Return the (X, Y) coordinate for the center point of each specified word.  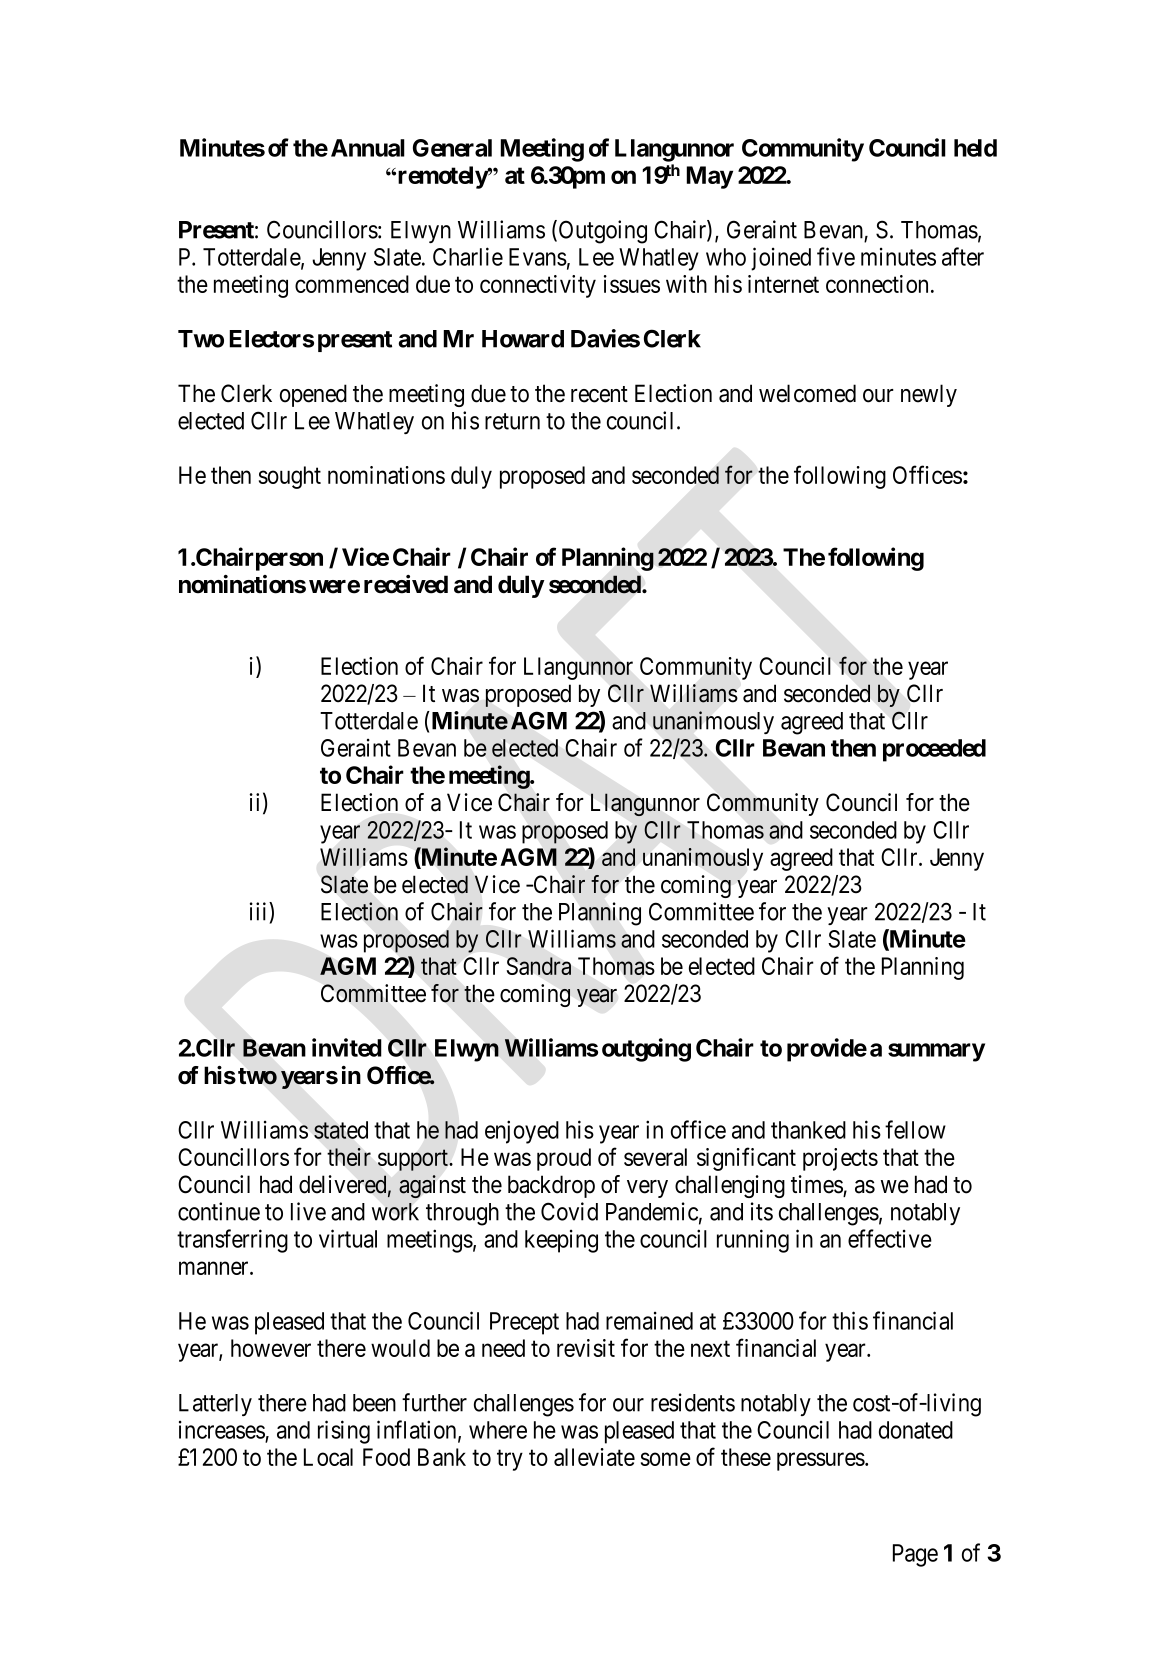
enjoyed (522, 1132)
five (836, 256)
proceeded (934, 750)
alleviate (594, 1457)
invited (347, 1047)
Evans (538, 257)
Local (328, 1457)
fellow (915, 1129)
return (512, 421)
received (406, 584)
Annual (368, 148)
